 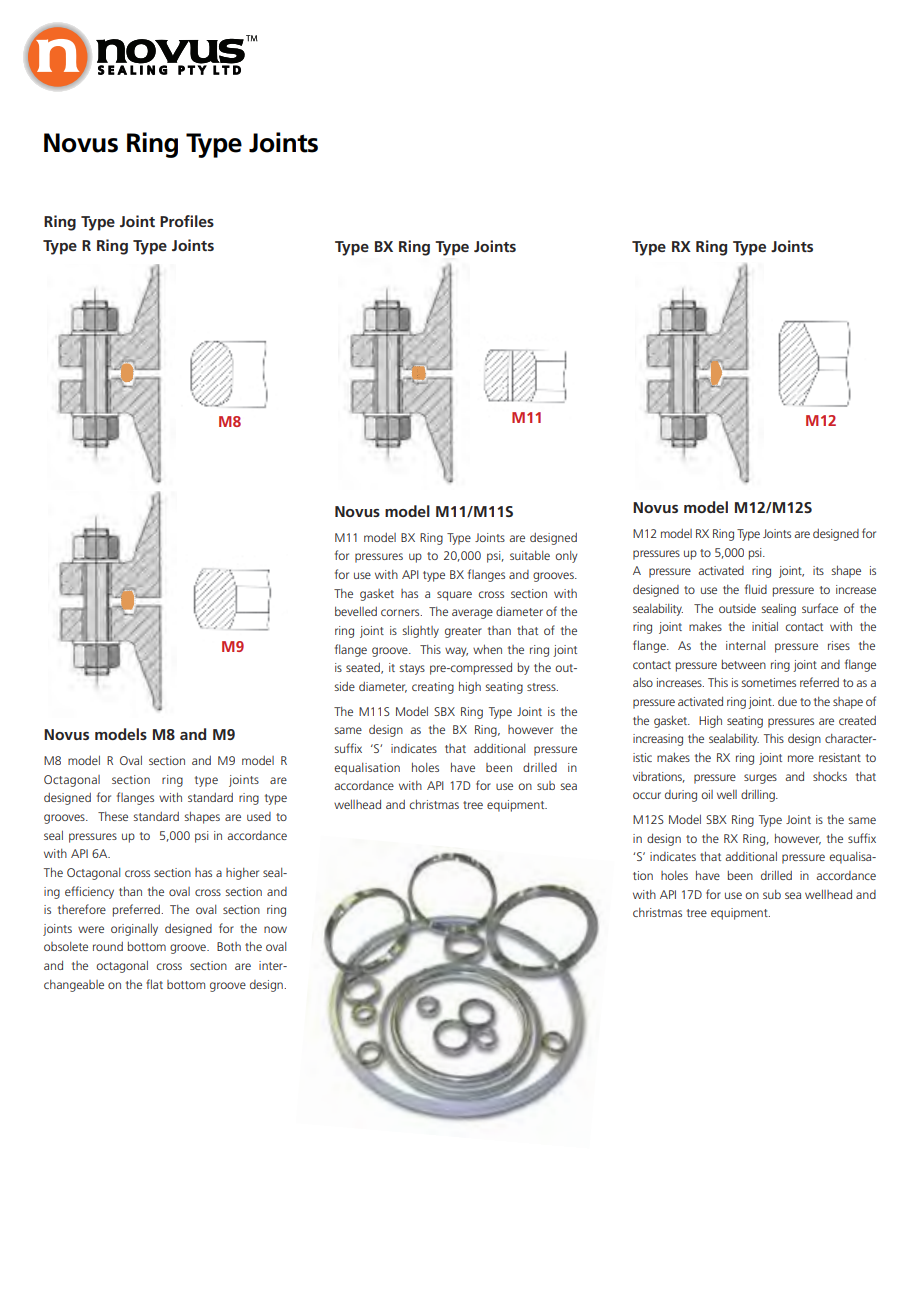 I want to click on suitable, so click(x=530, y=555).
